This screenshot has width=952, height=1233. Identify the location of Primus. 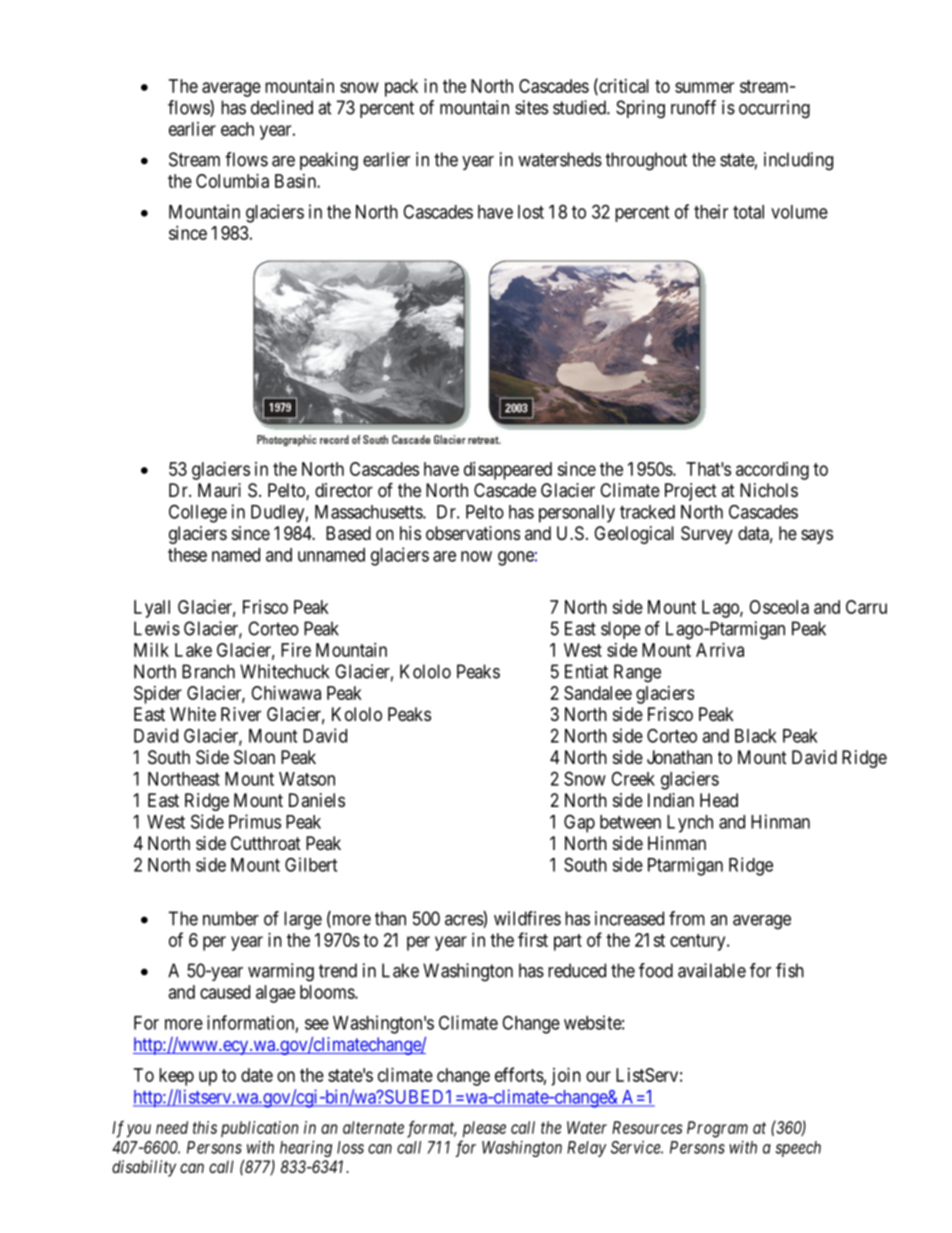
(255, 821).
